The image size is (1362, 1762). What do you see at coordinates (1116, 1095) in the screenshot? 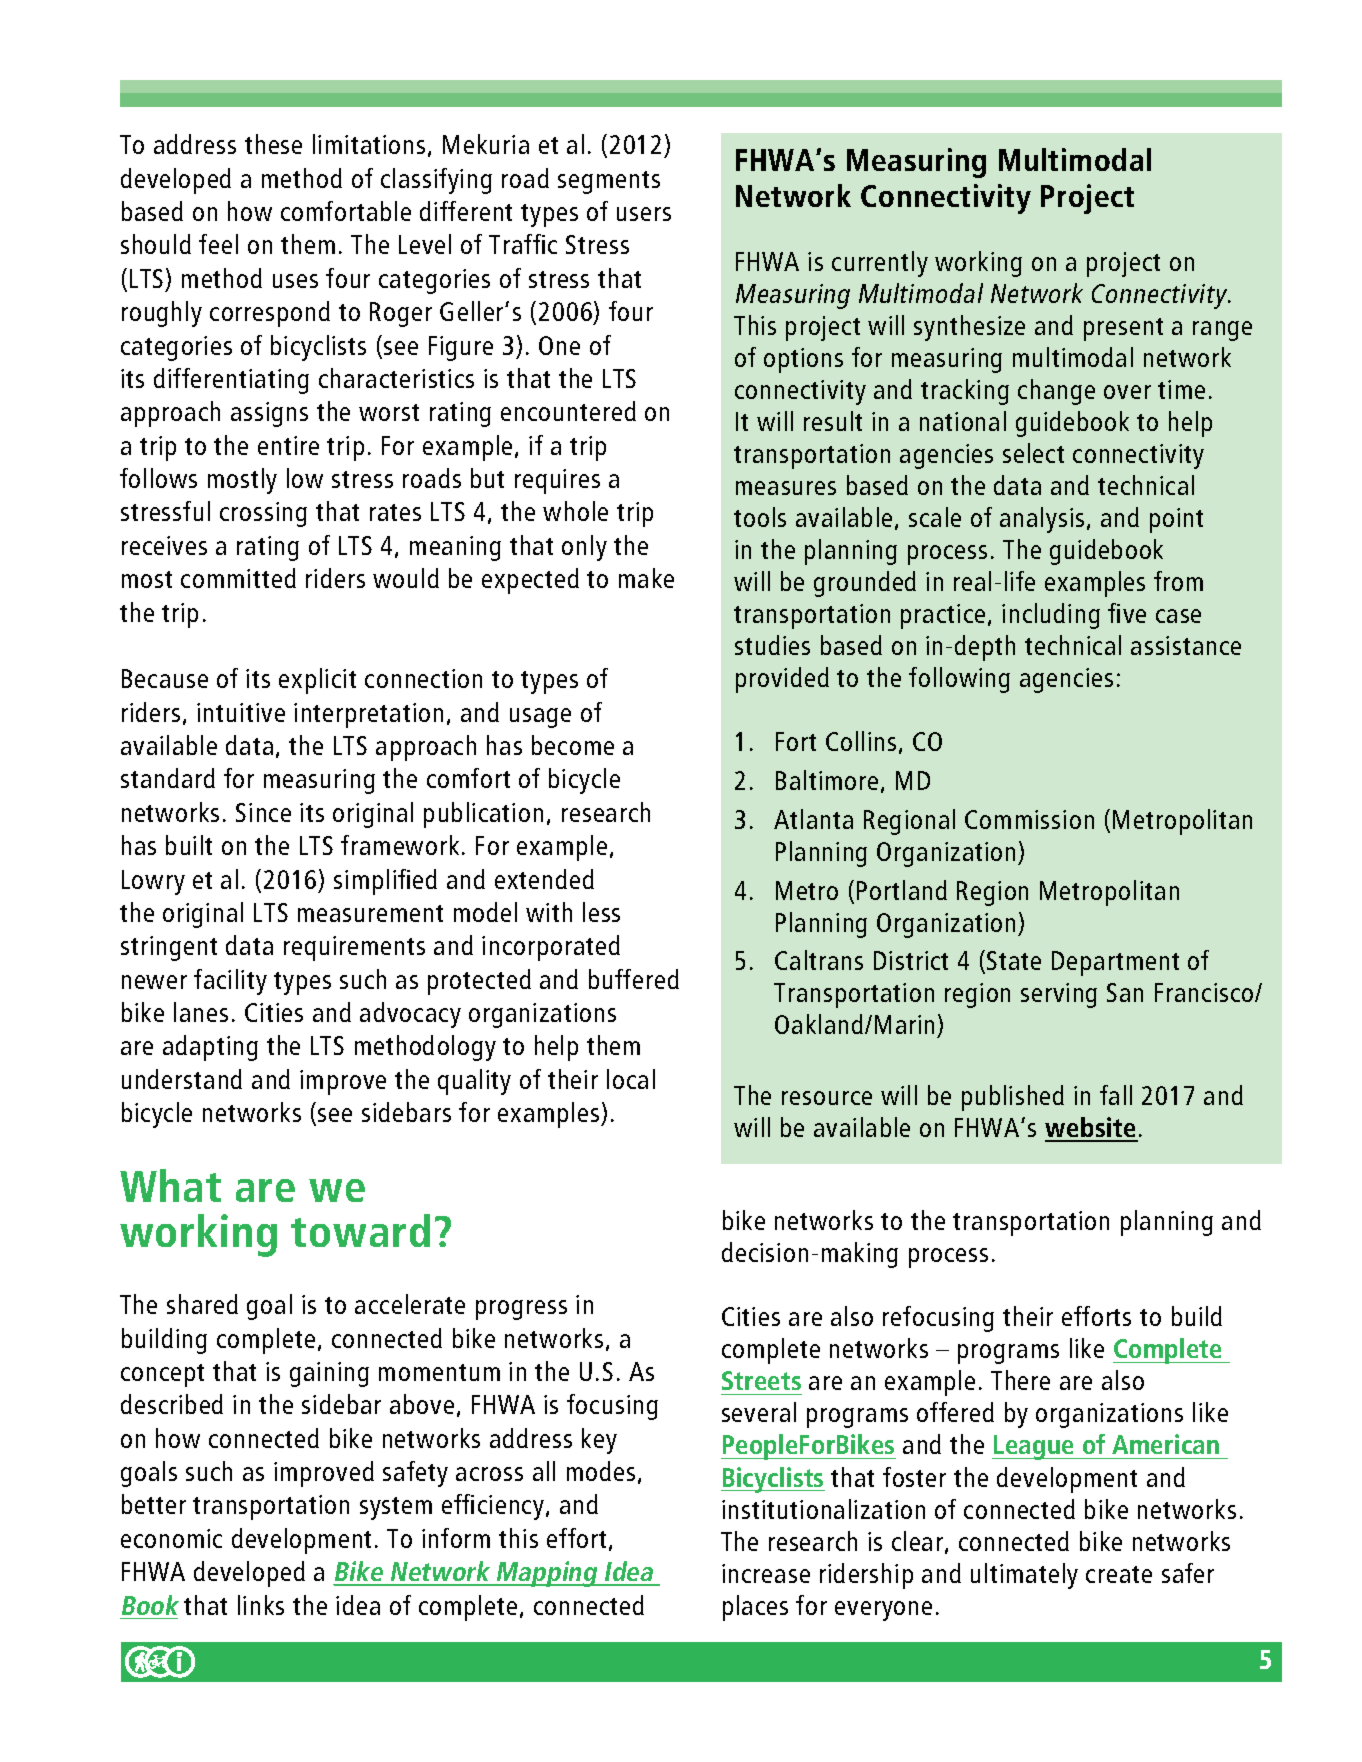
I see `fall` at bounding box center [1116, 1095].
